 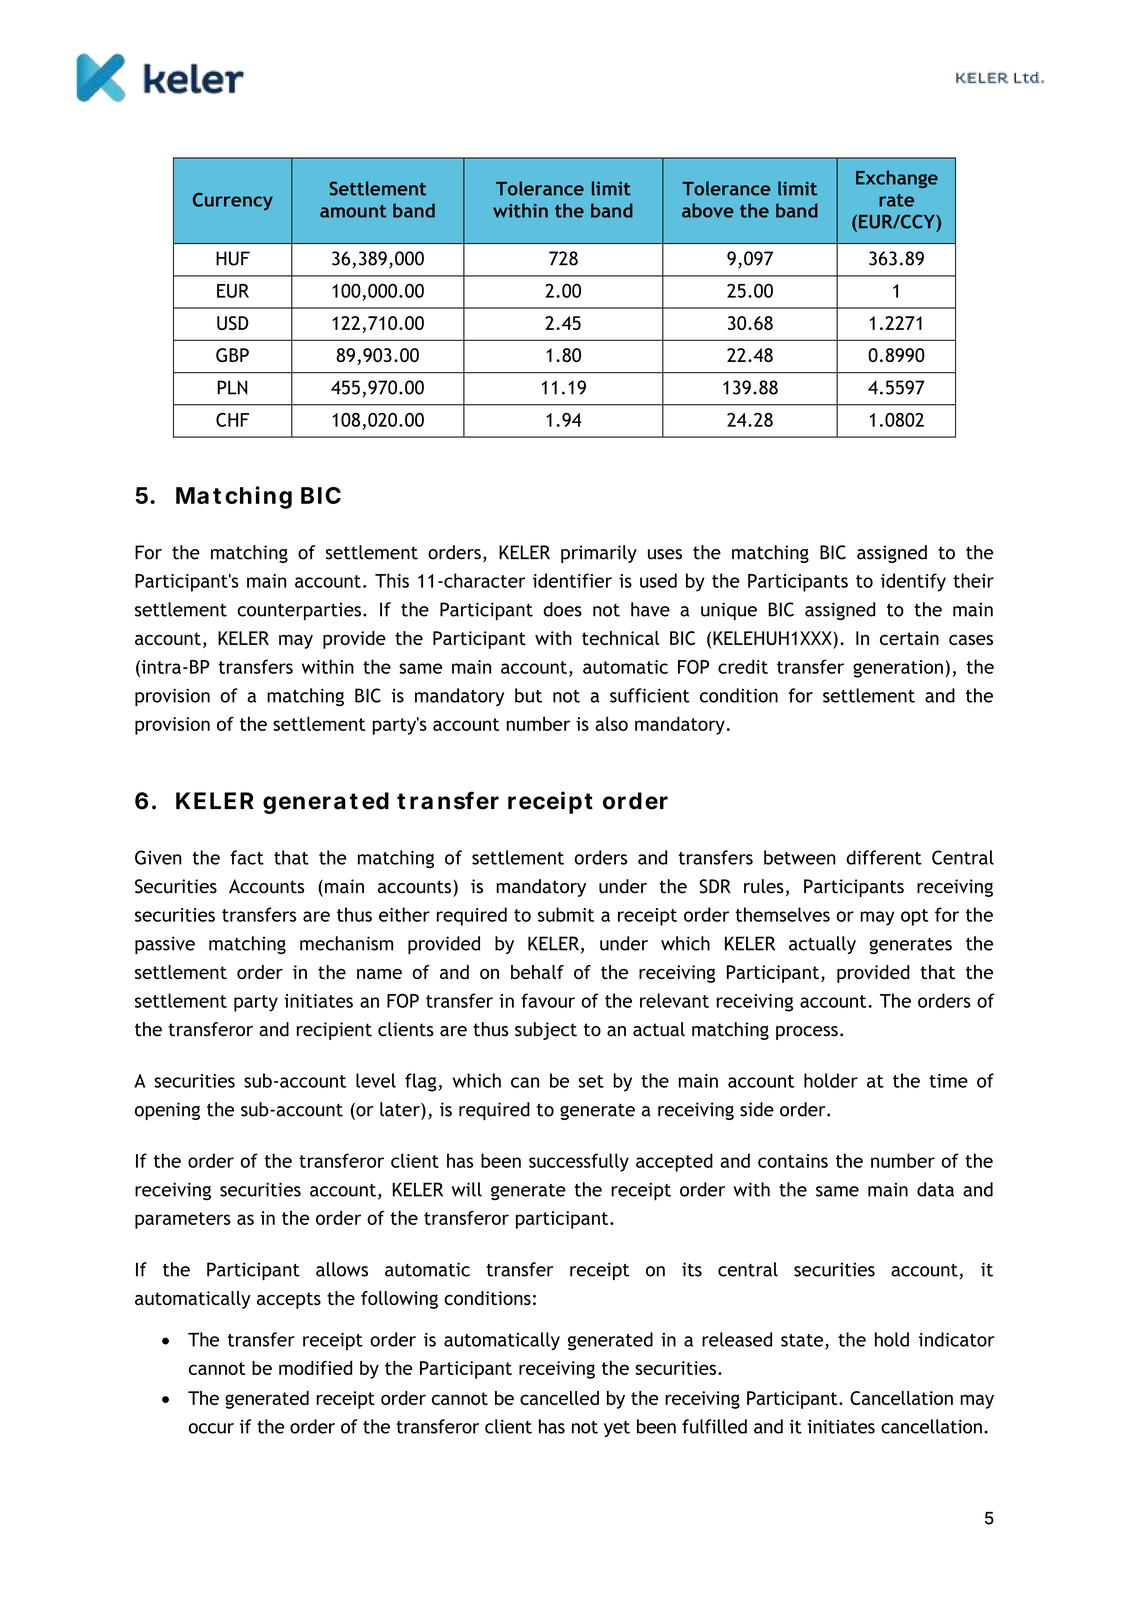 I want to click on Exchange, so click(x=897, y=179).
